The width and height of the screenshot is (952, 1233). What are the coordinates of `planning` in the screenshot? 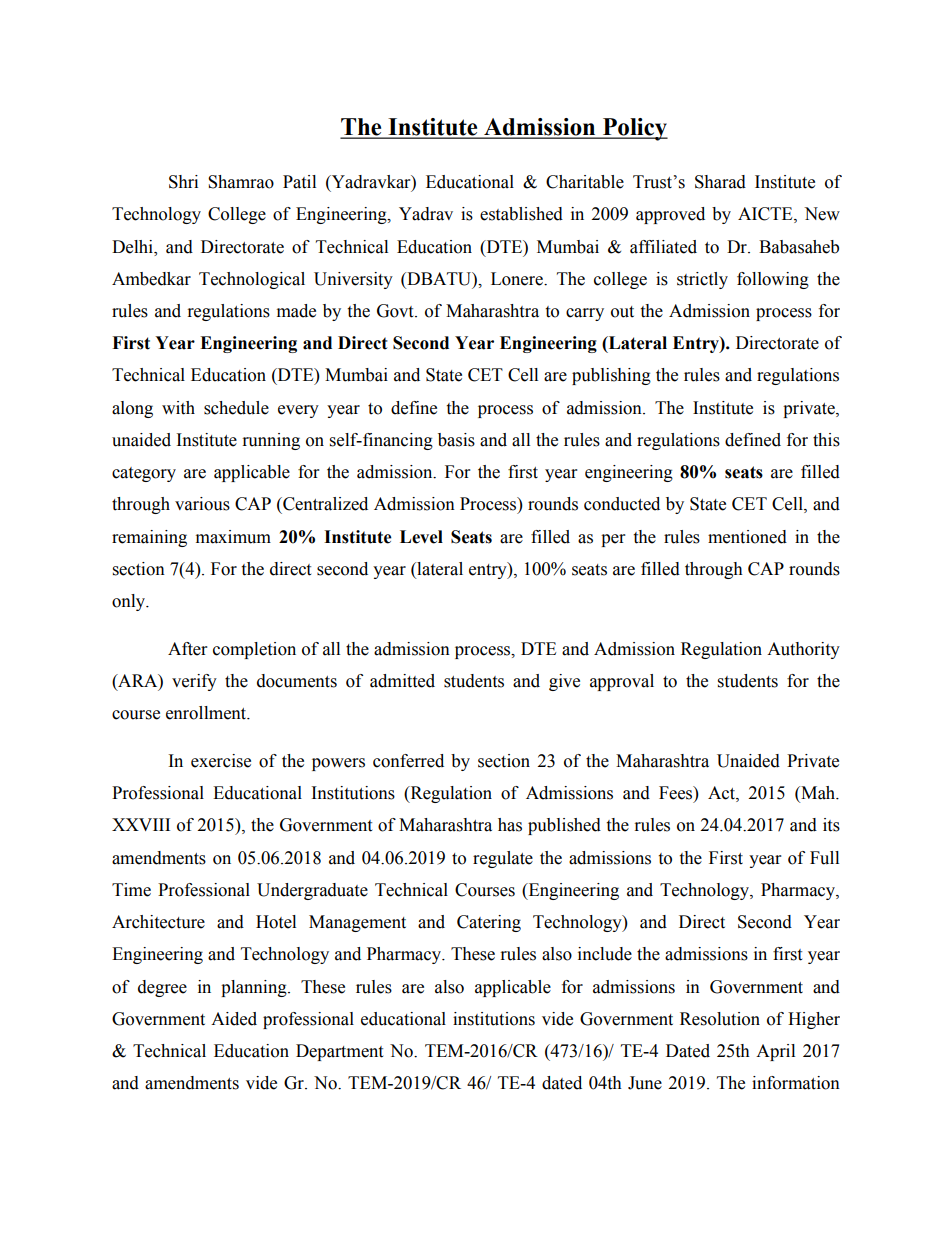 It's located at (255, 988).
